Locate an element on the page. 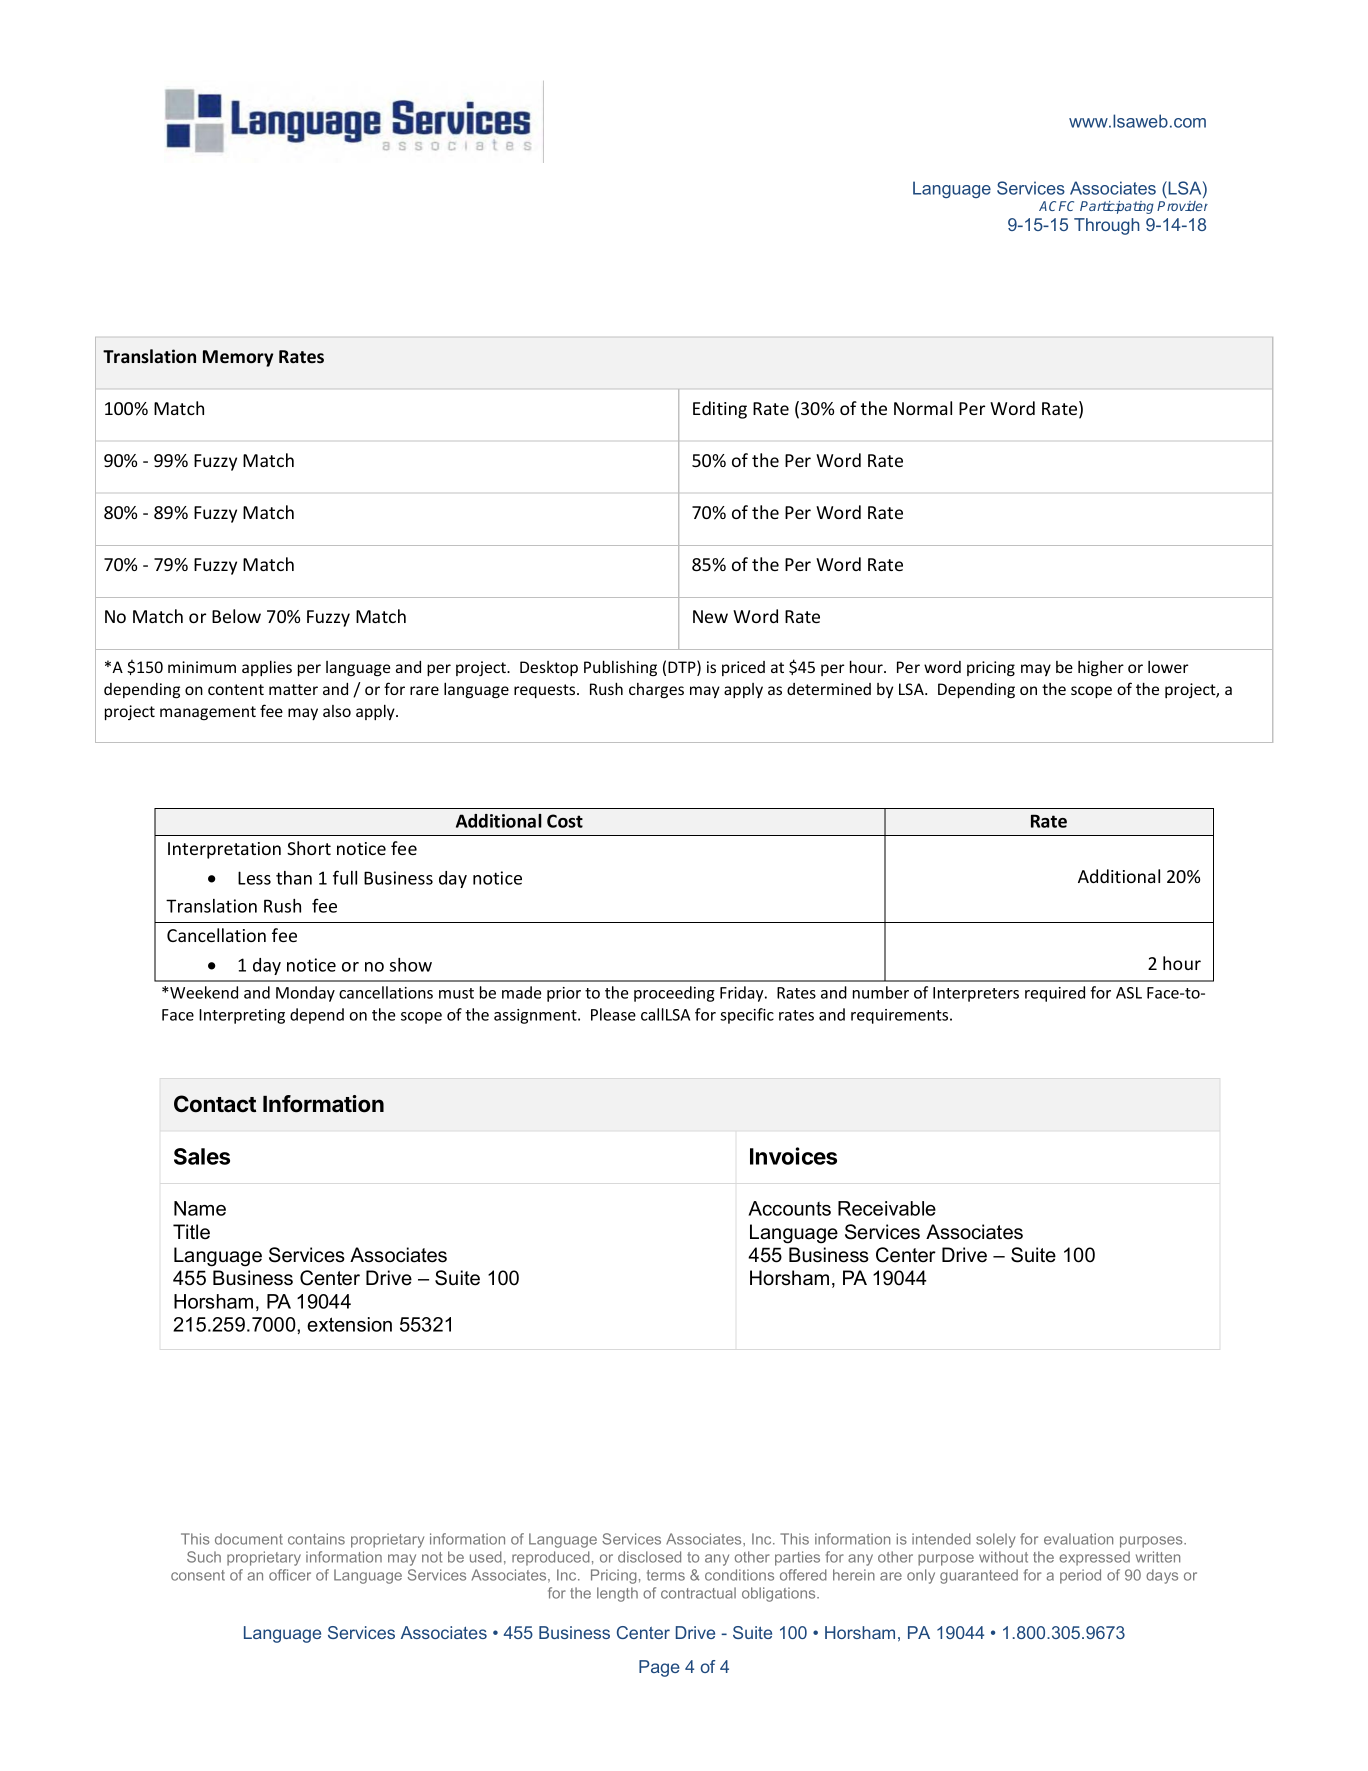 This document has height=1771, width=1368. Monday is located at coordinates (305, 994).
